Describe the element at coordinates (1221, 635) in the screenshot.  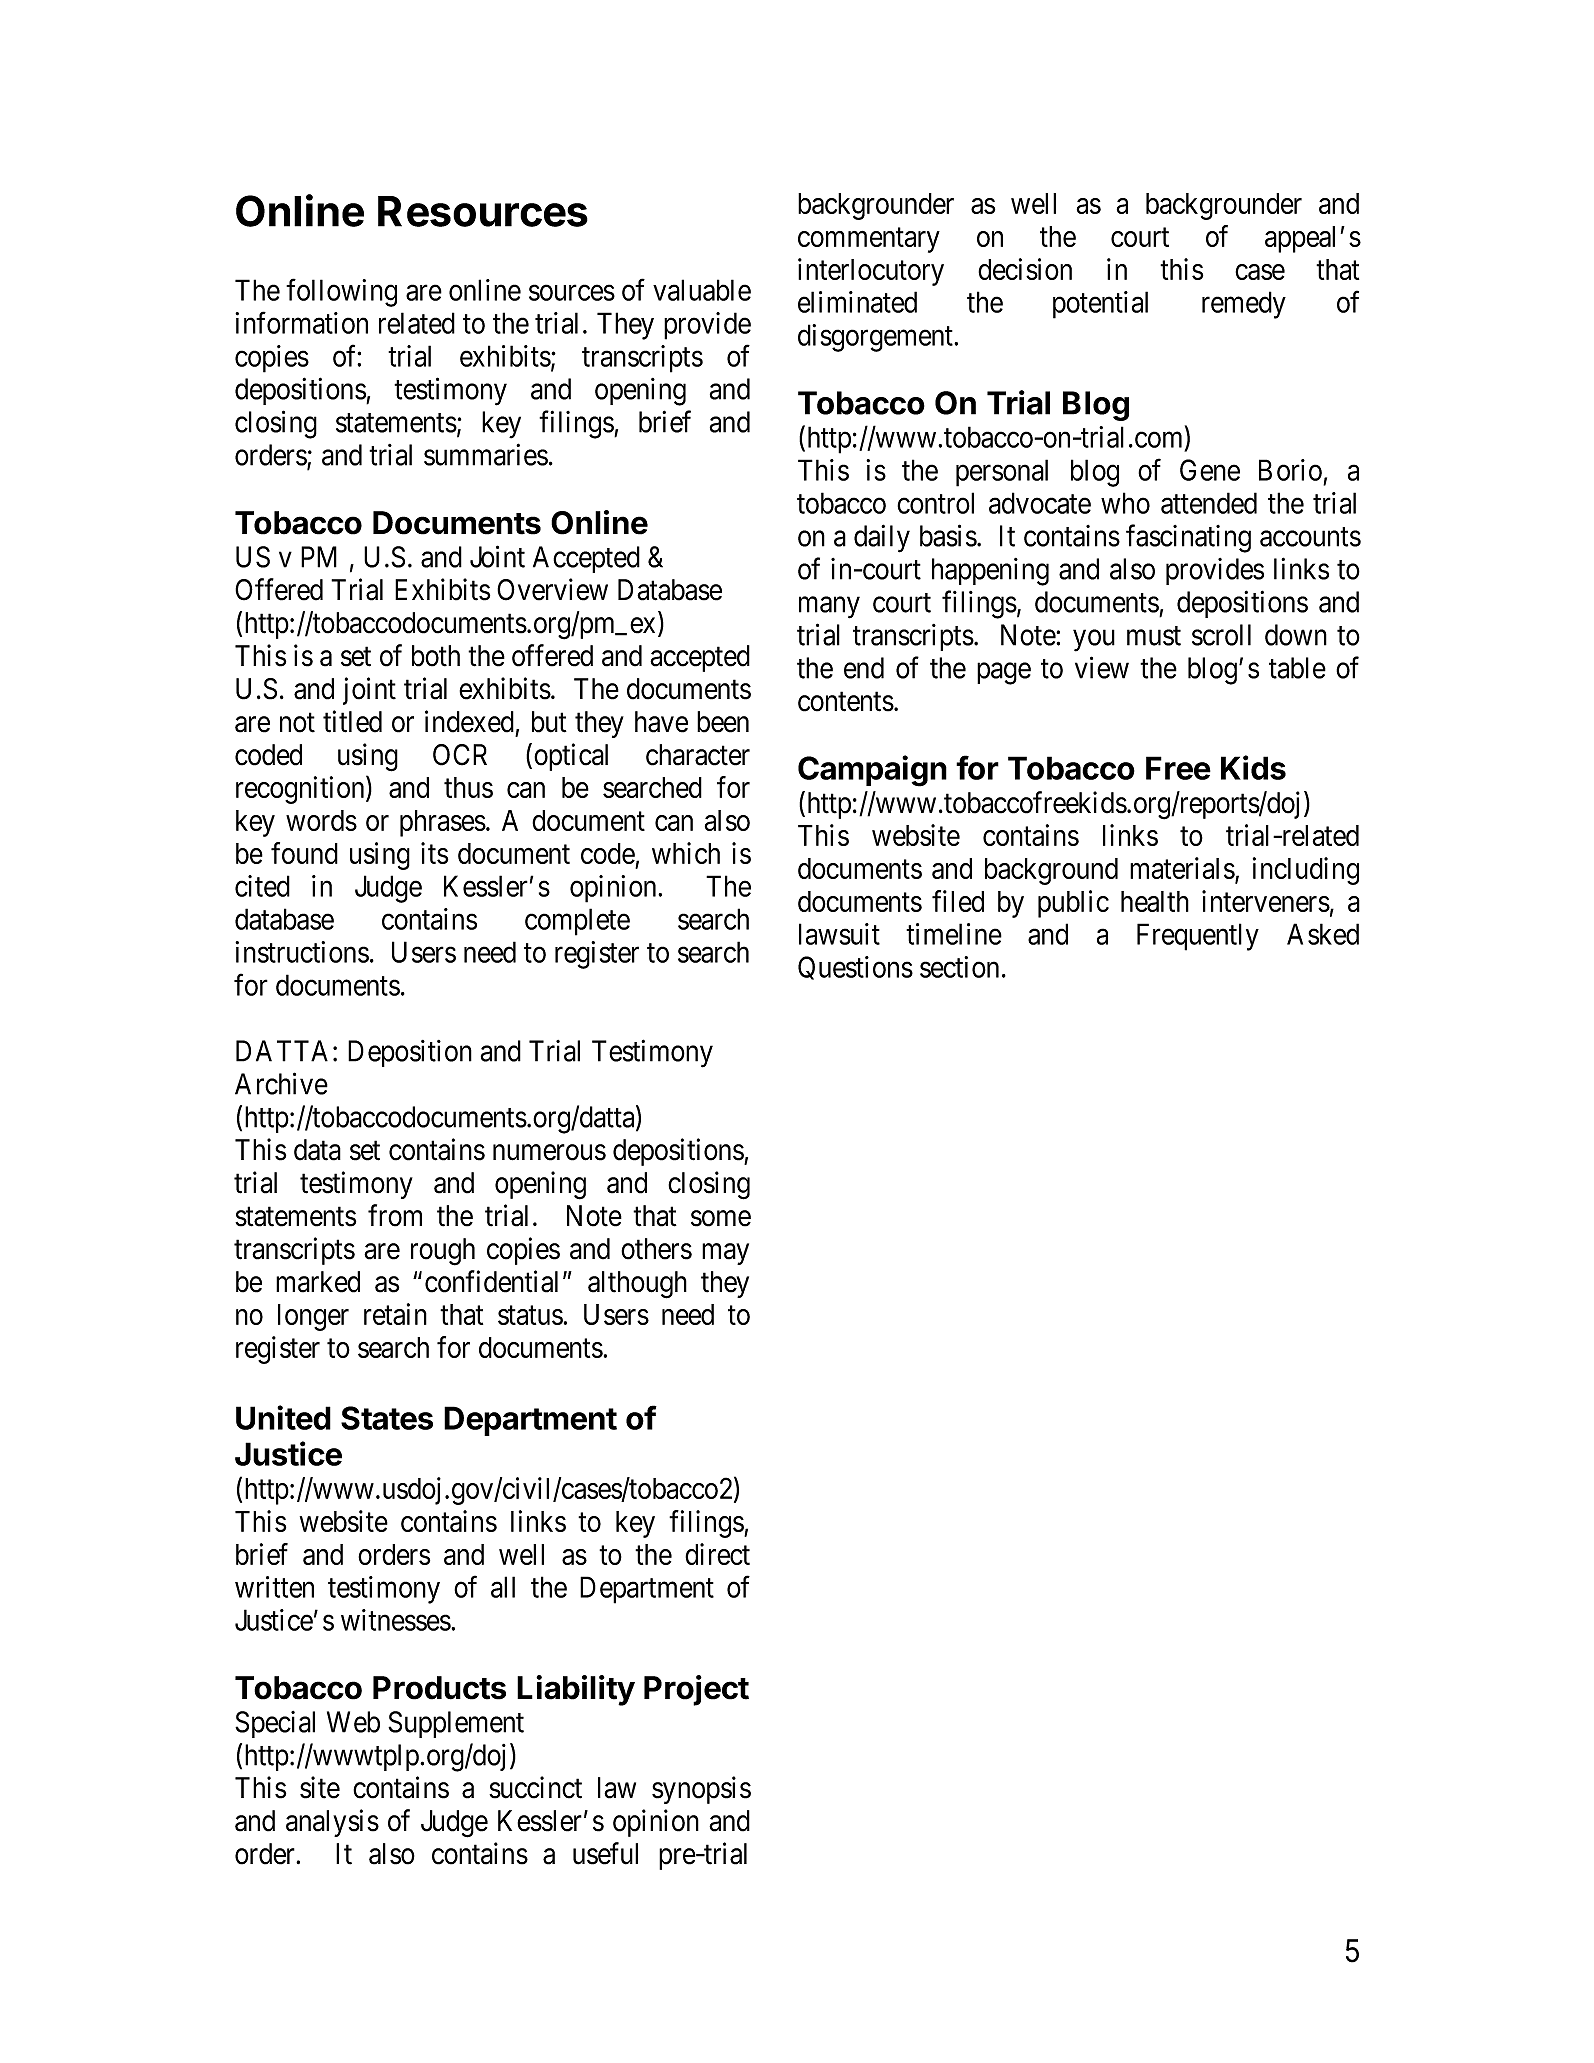
I see `scroll` at that location.
